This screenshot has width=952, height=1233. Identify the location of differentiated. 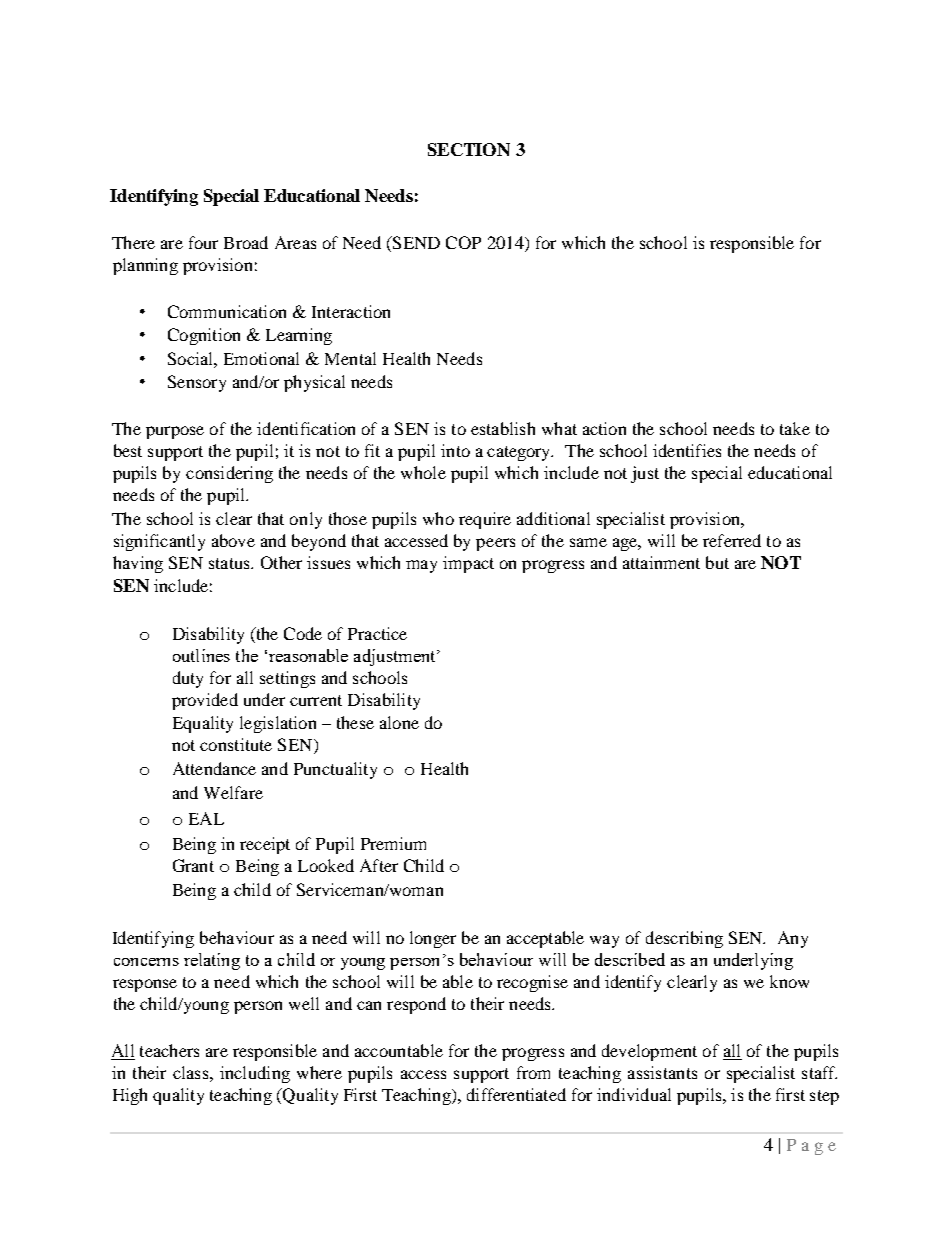
(516, 1094).
